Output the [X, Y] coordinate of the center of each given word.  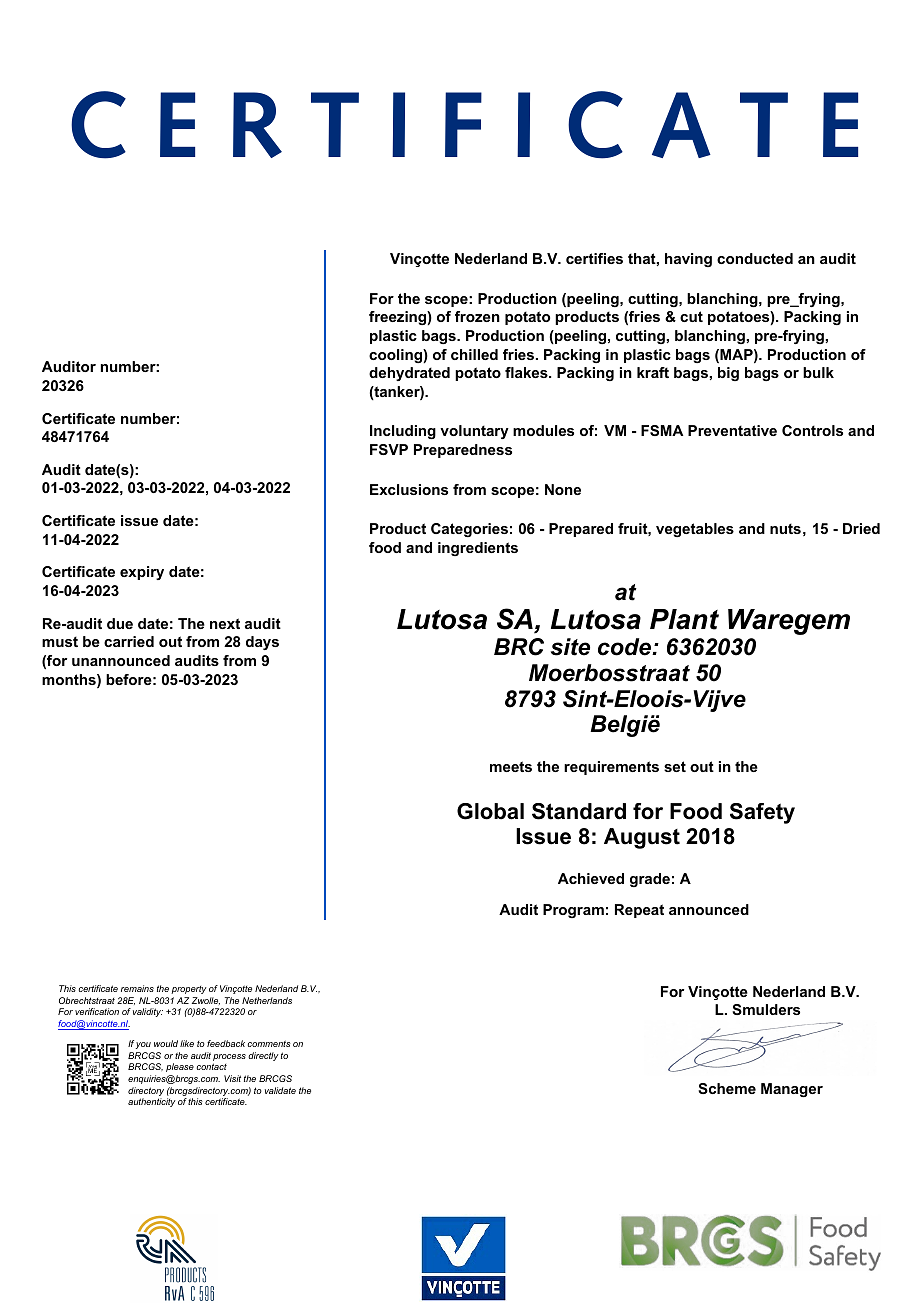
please [180, 1067]
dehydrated [409, 374]
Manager [792, 1090]
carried [129, 641]
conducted [755, 258]
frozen [477, 316]
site [570, 647]
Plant [684, 619]
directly [263, 1056]
